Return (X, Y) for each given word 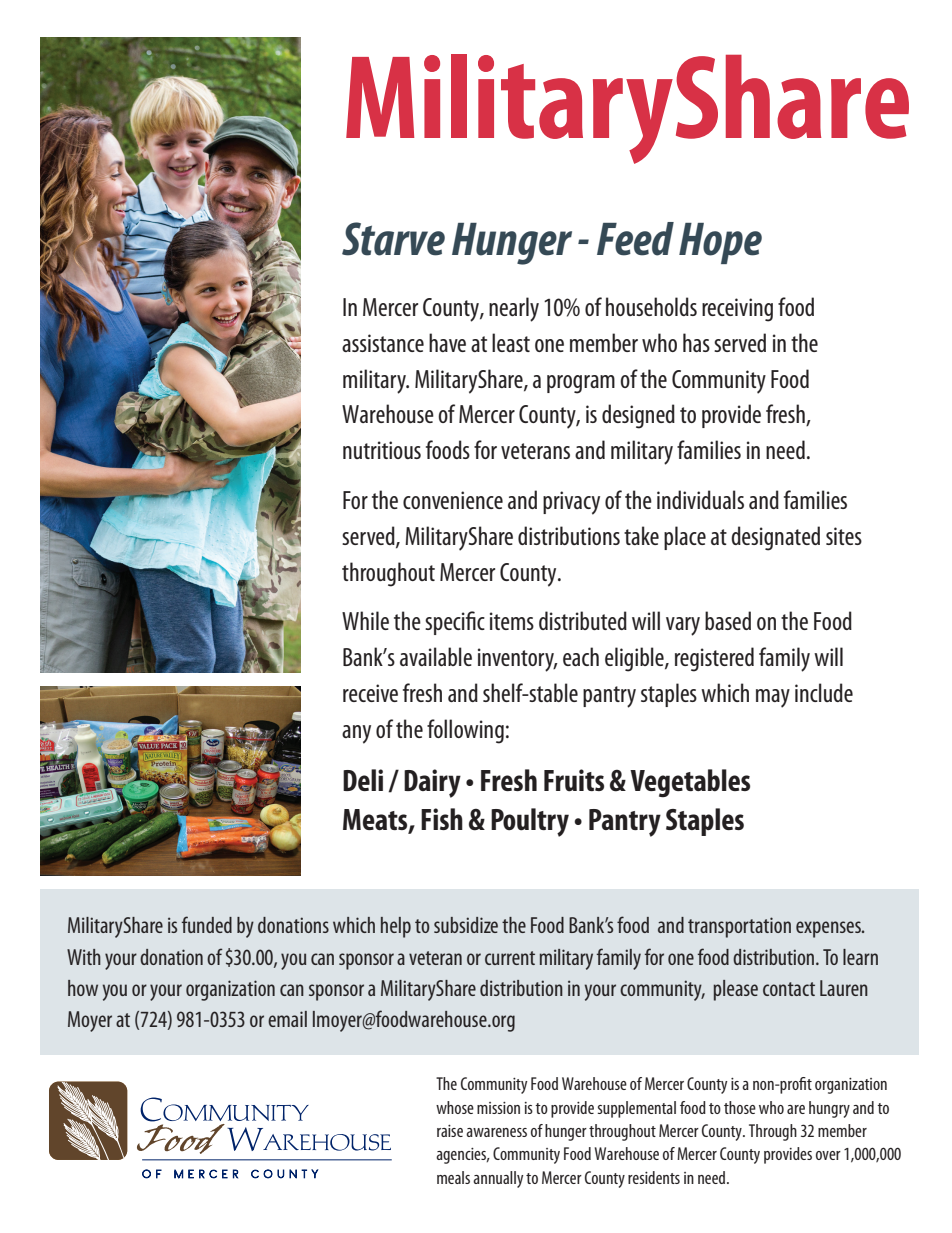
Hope (720, 243)
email (287, 1019)
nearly (514, 309)
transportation (739, 927)
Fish (442, 819)
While (365, 620)
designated (775, 538)
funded (207, 924)
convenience (453, 500)
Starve (393, 239)
